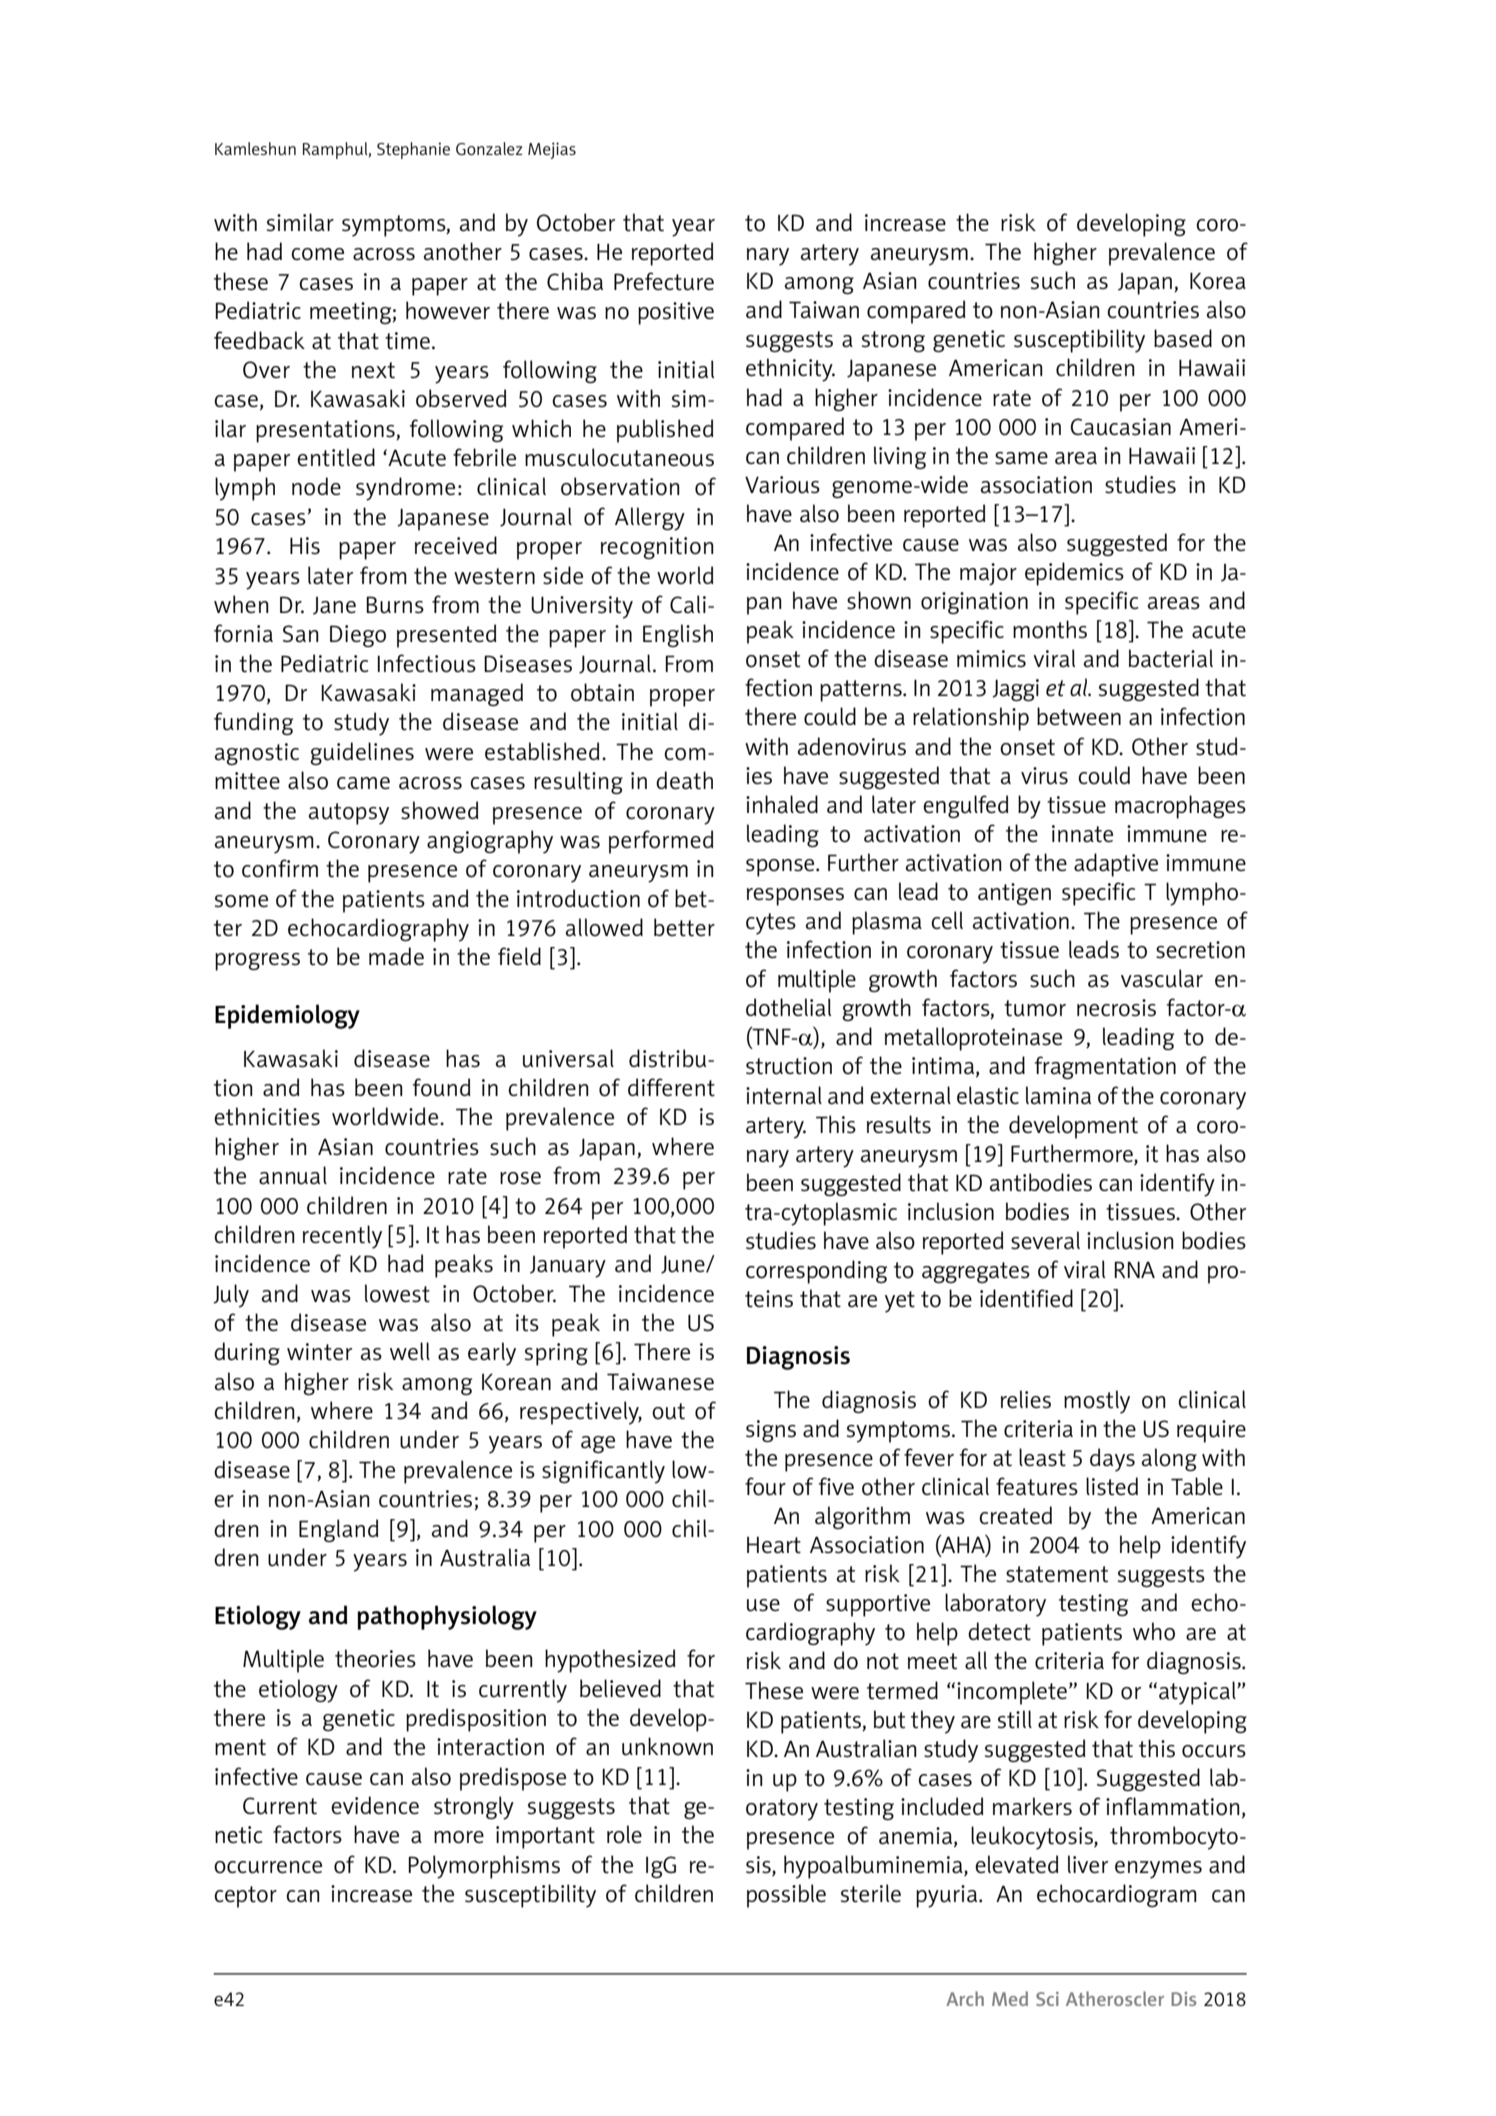 The width and height of the image is (1496, 2116). Describe the element at coordinates (363, 783) in the image. I see `came` at that location.
